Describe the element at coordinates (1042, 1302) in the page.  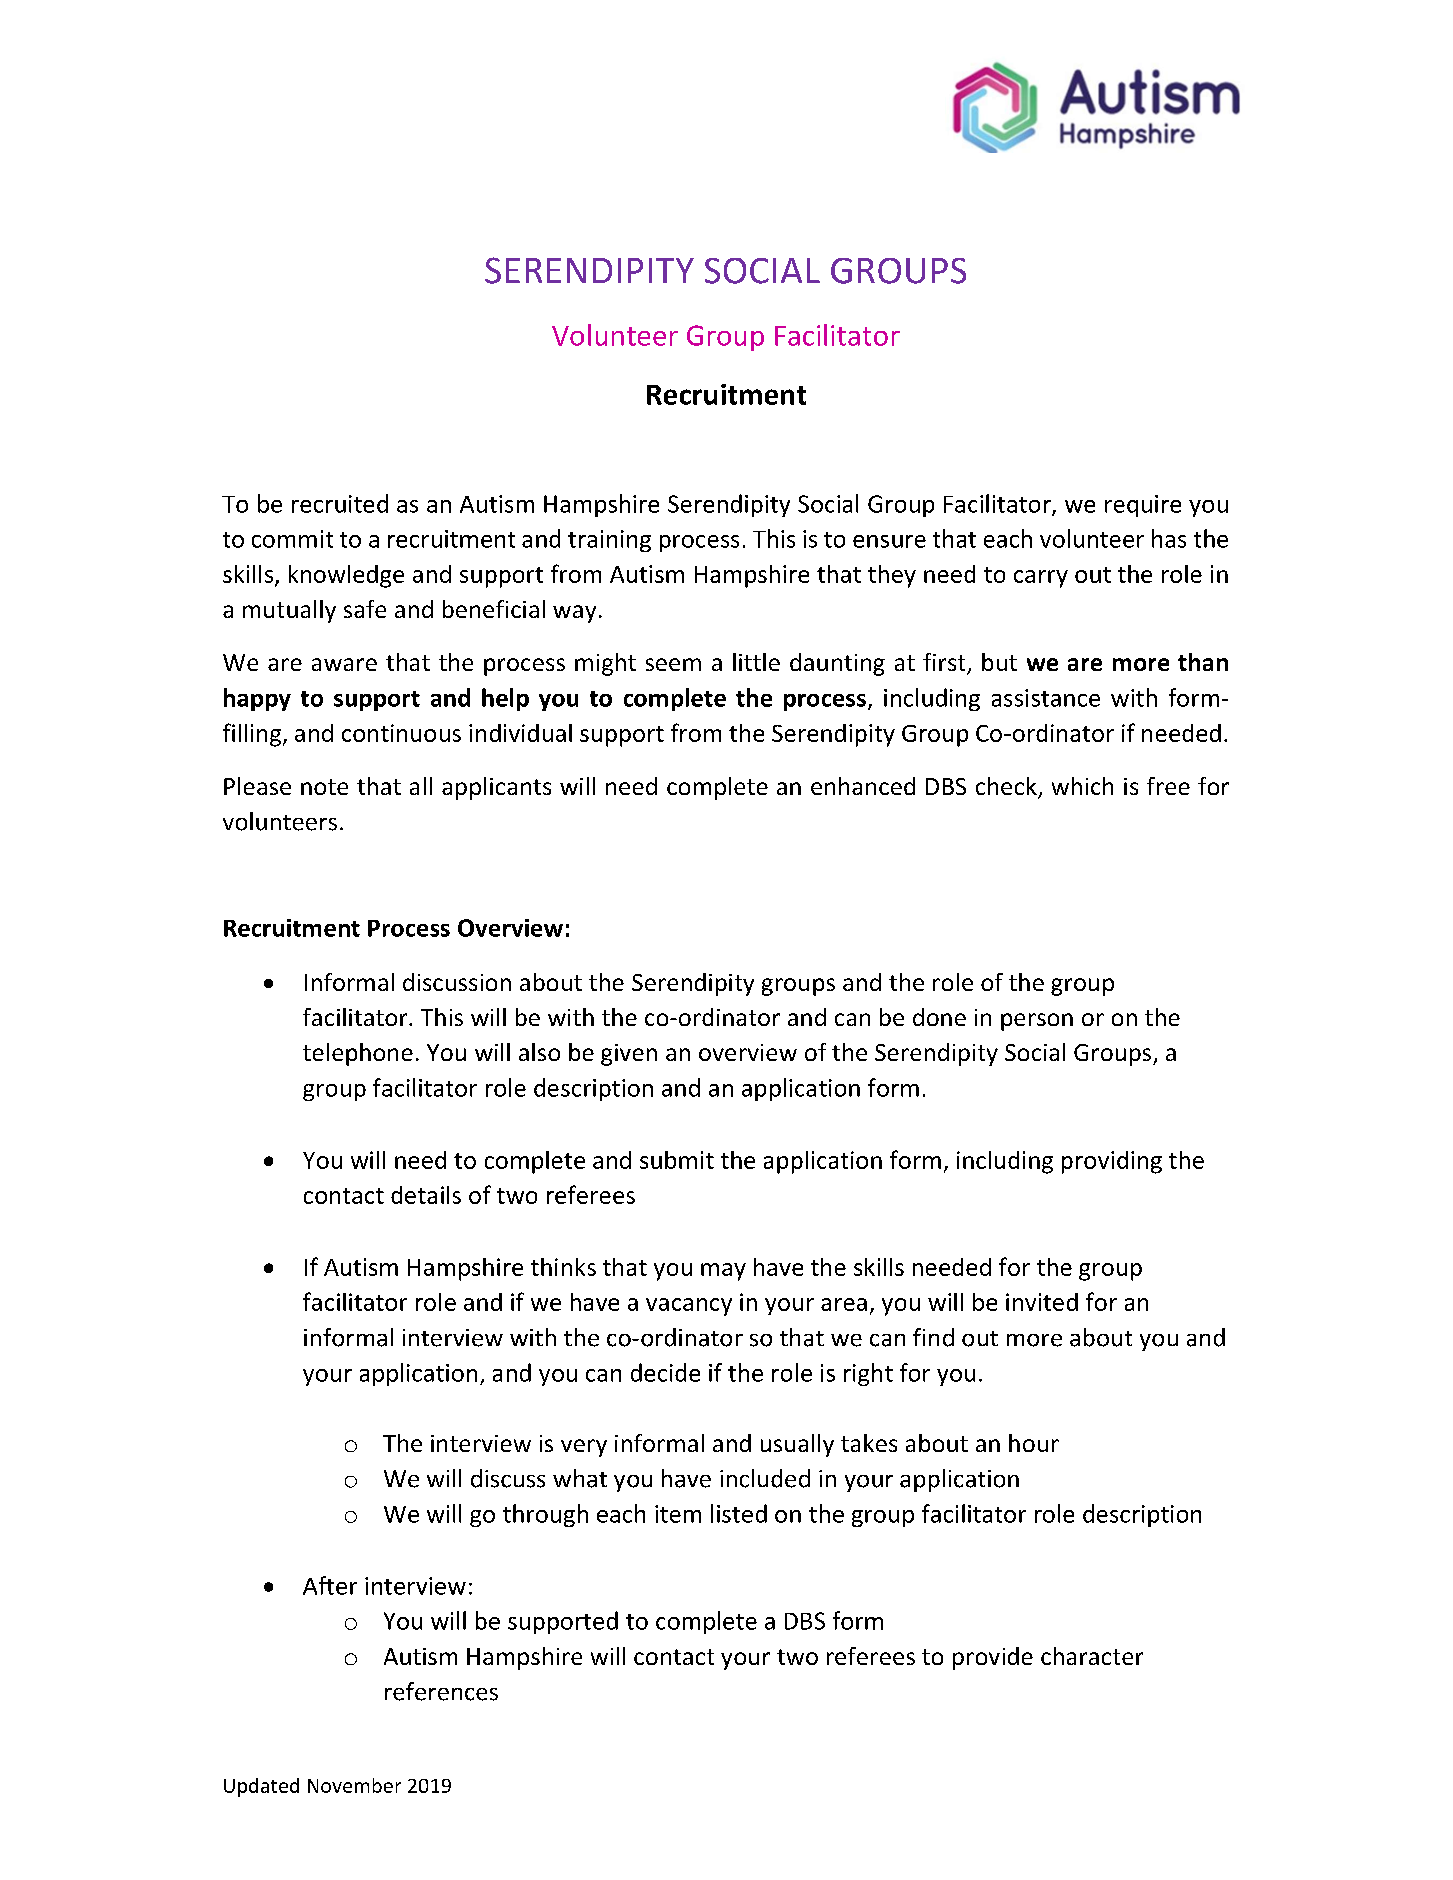
I see `invited` at that location.
